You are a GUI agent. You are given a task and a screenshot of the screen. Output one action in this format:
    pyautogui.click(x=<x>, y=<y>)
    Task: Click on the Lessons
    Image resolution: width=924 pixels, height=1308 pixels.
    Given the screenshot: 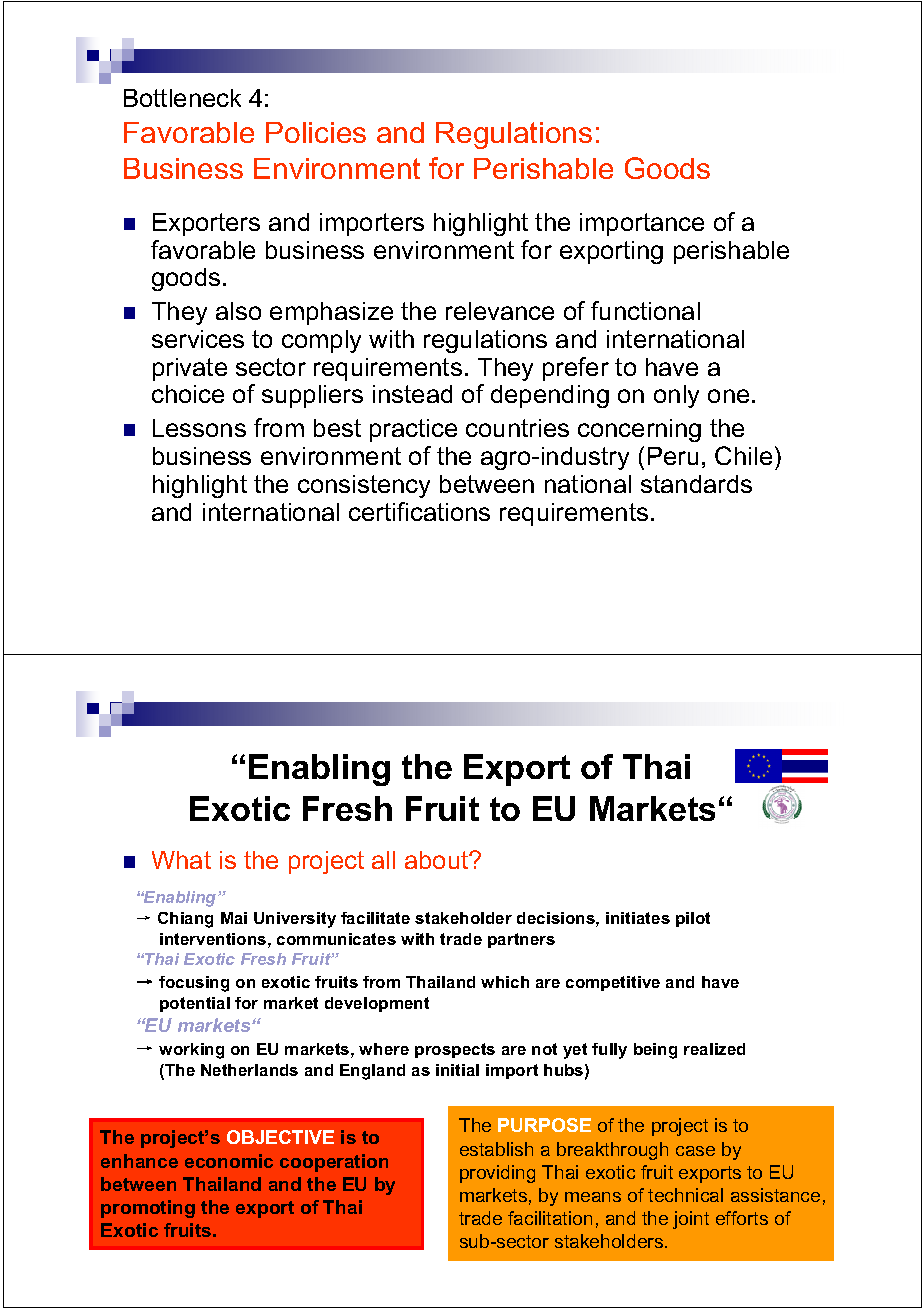 What is the action you would take?
    pyautogui.click(x=199, y=428)
